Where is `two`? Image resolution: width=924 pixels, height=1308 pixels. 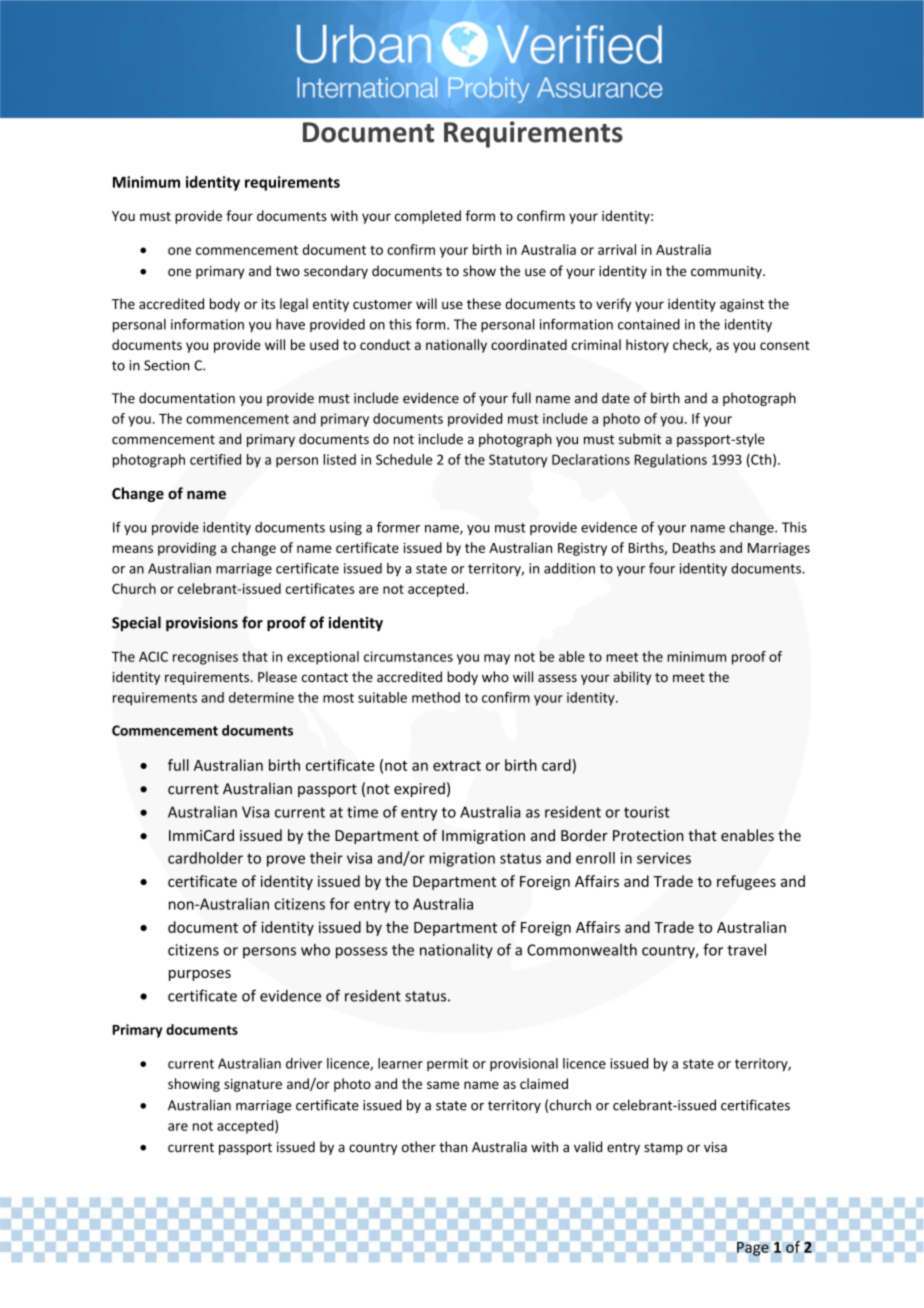 two is located at coordinates (288, 271).
